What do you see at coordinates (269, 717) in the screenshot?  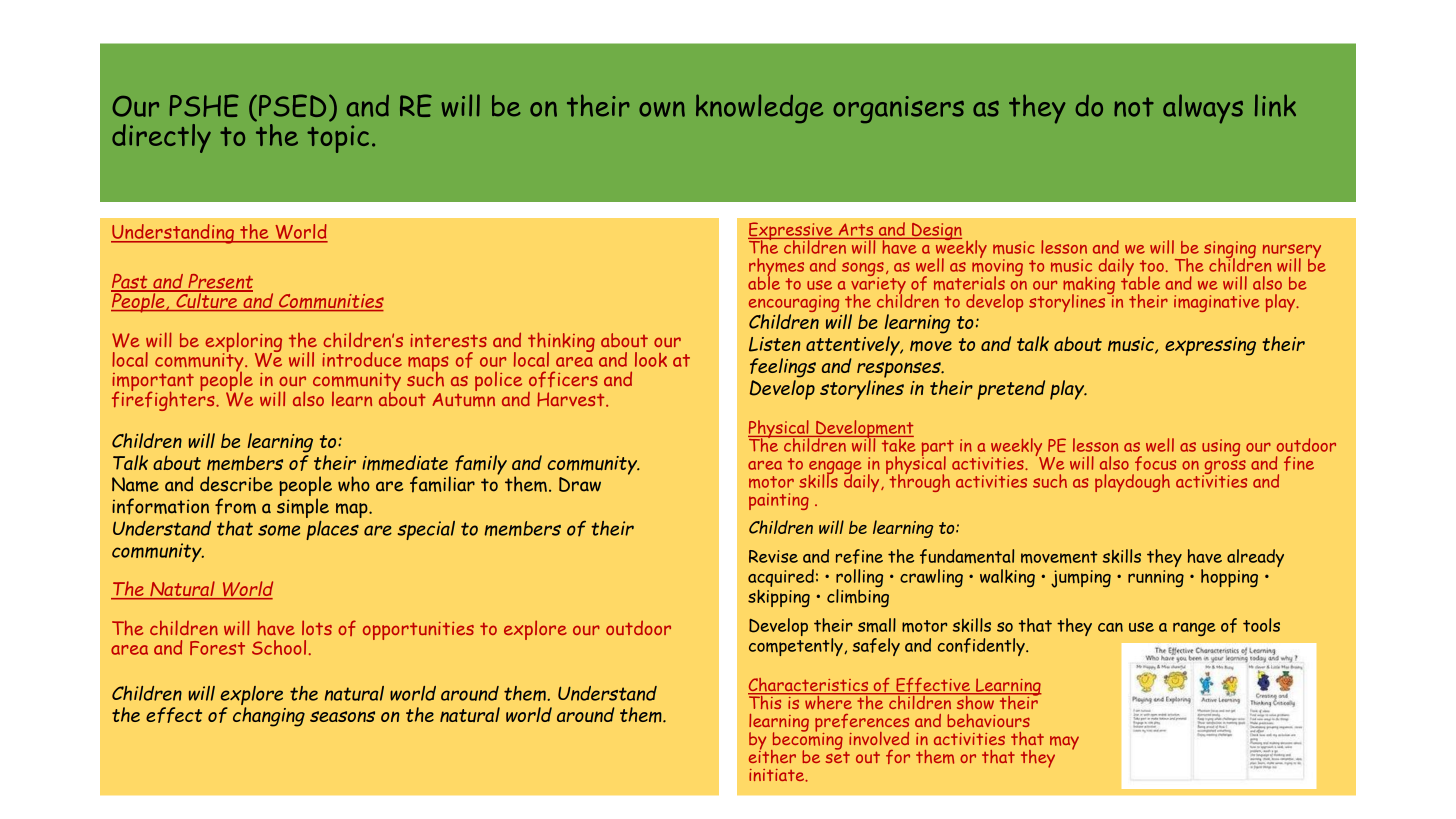 I see `changing` at bounding box center [269, 717].
